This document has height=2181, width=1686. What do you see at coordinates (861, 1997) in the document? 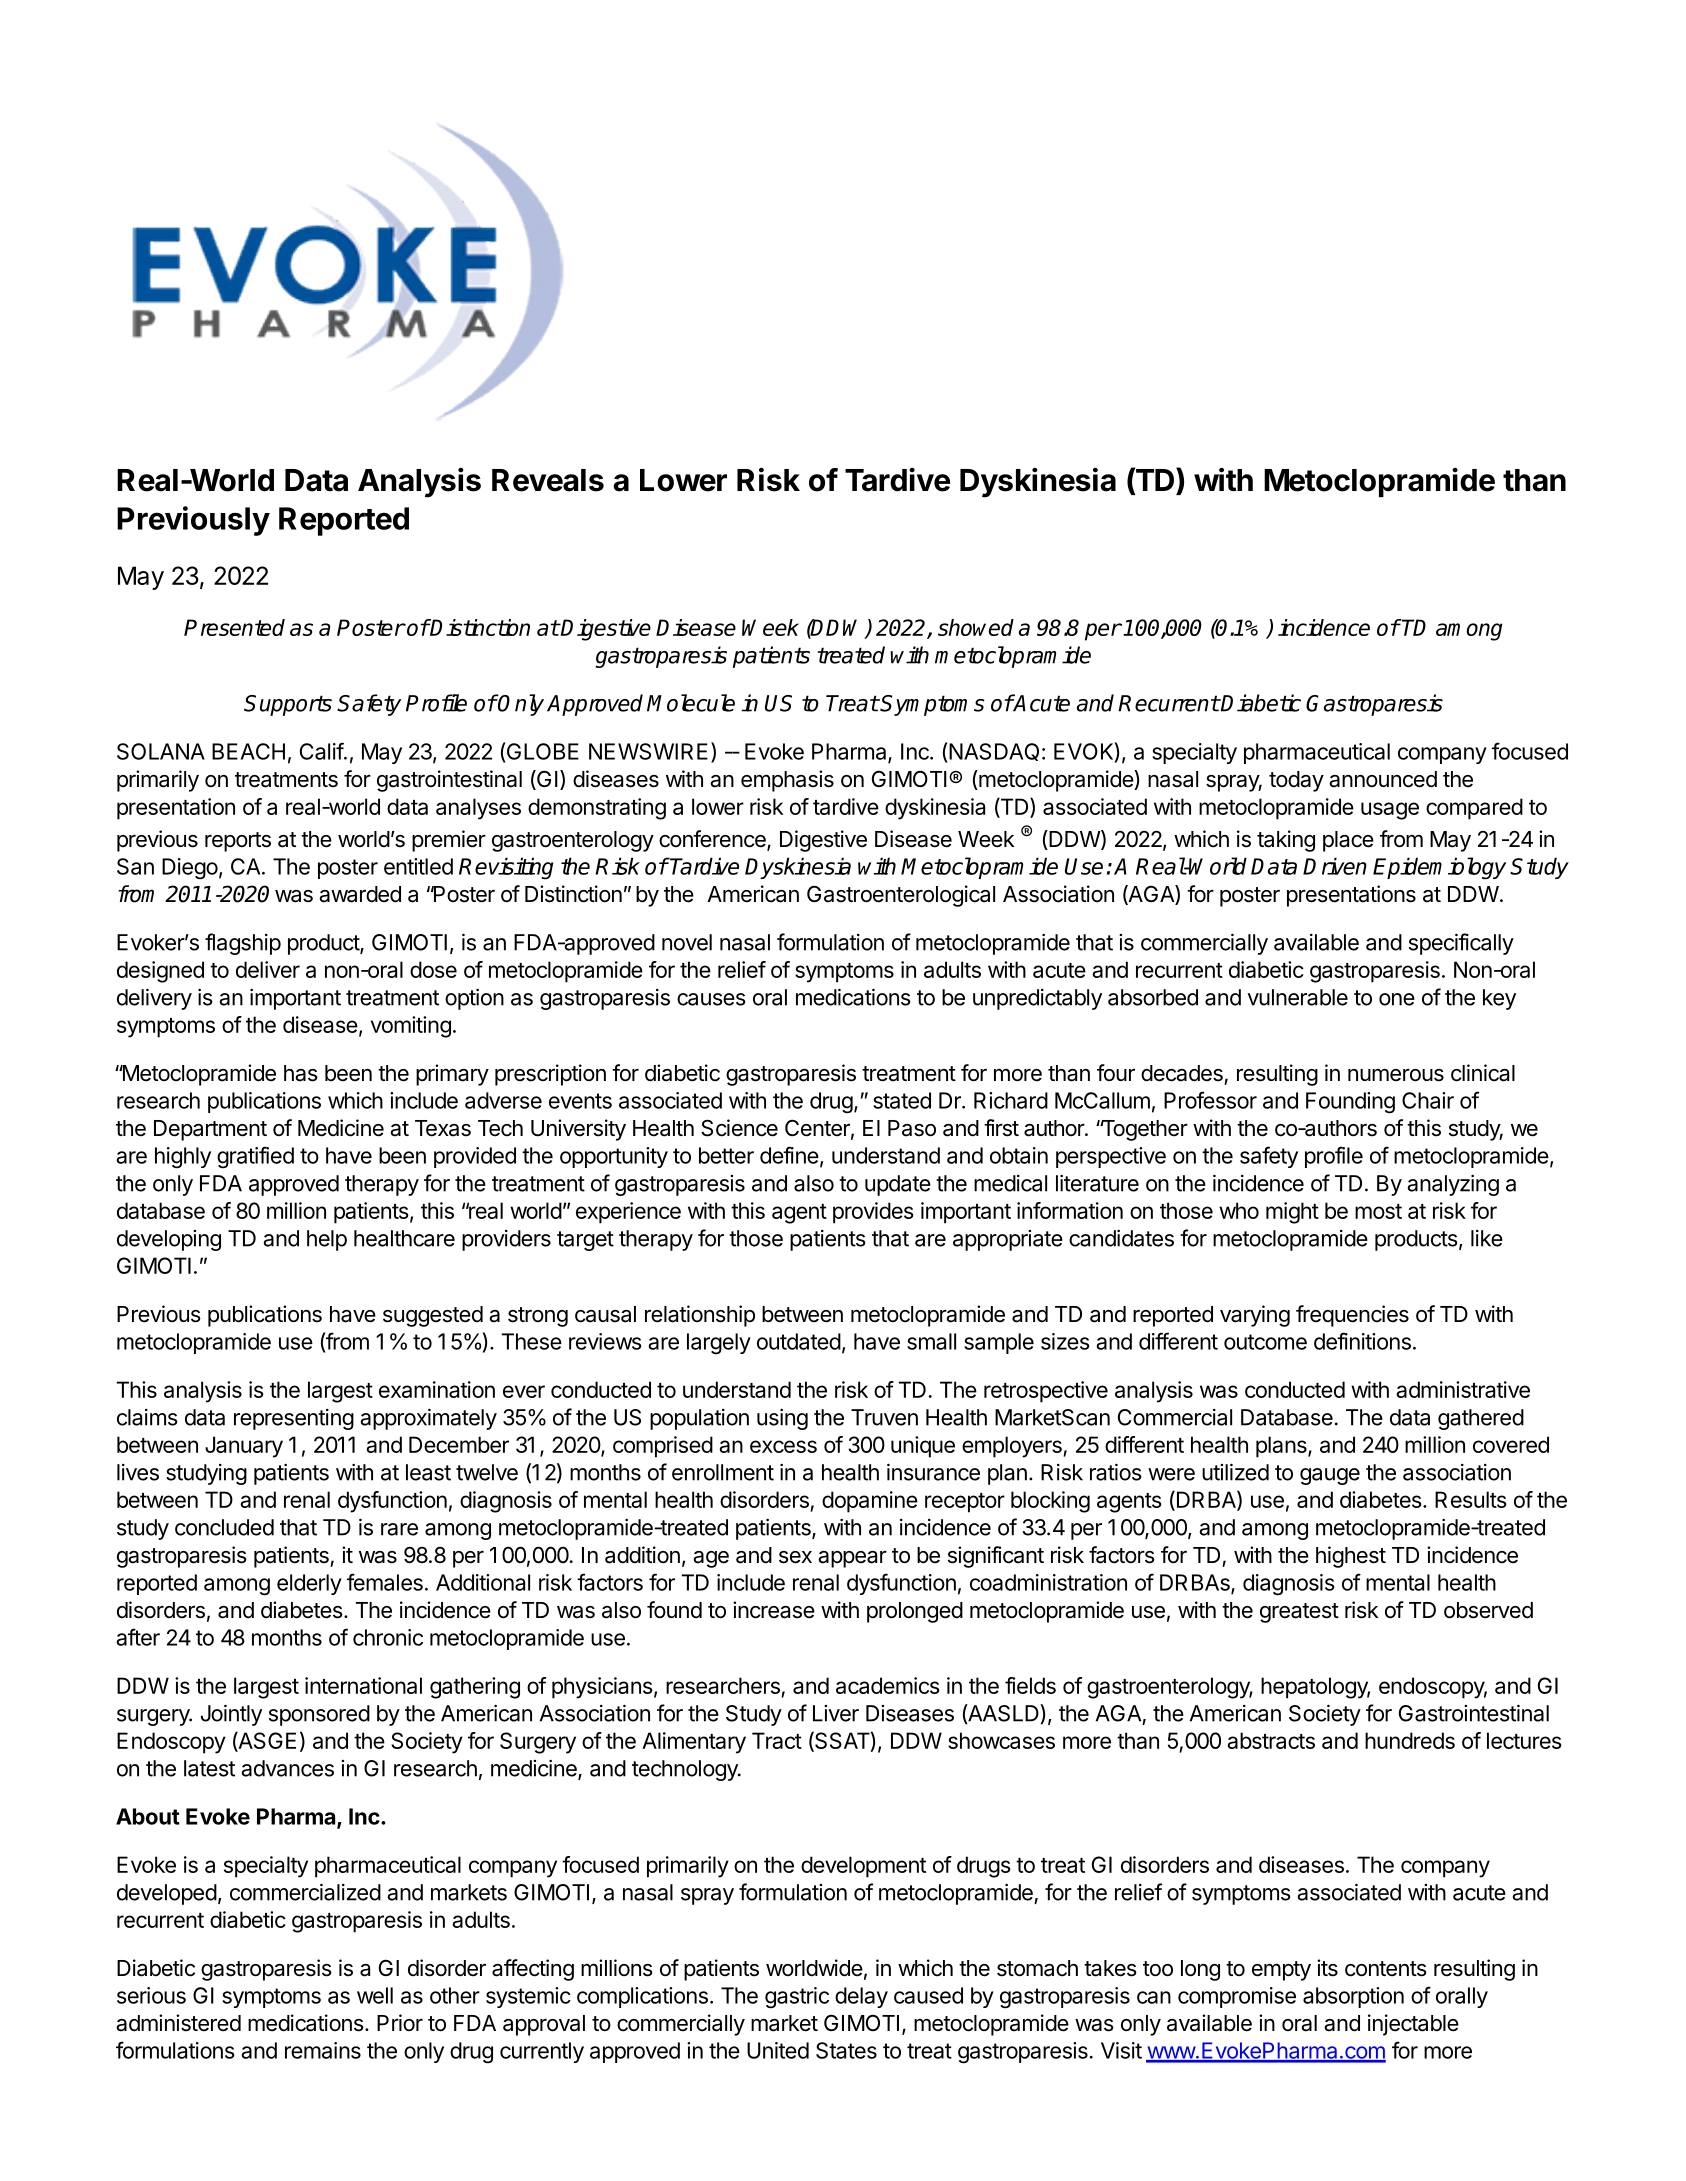
I see `delay` at bounding box center [861, 1997].
